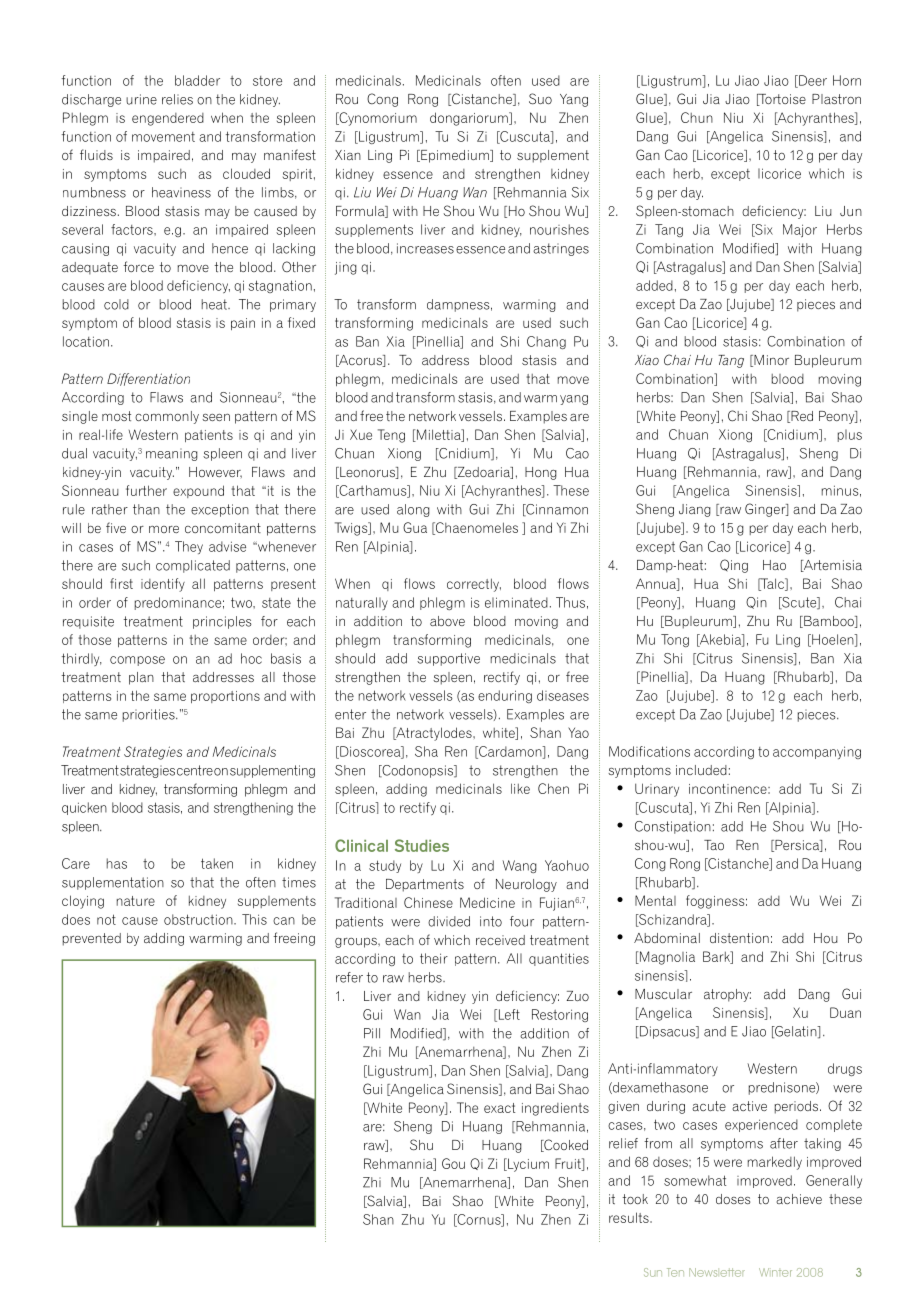  I want to click on Chun, so click(697, 117).
